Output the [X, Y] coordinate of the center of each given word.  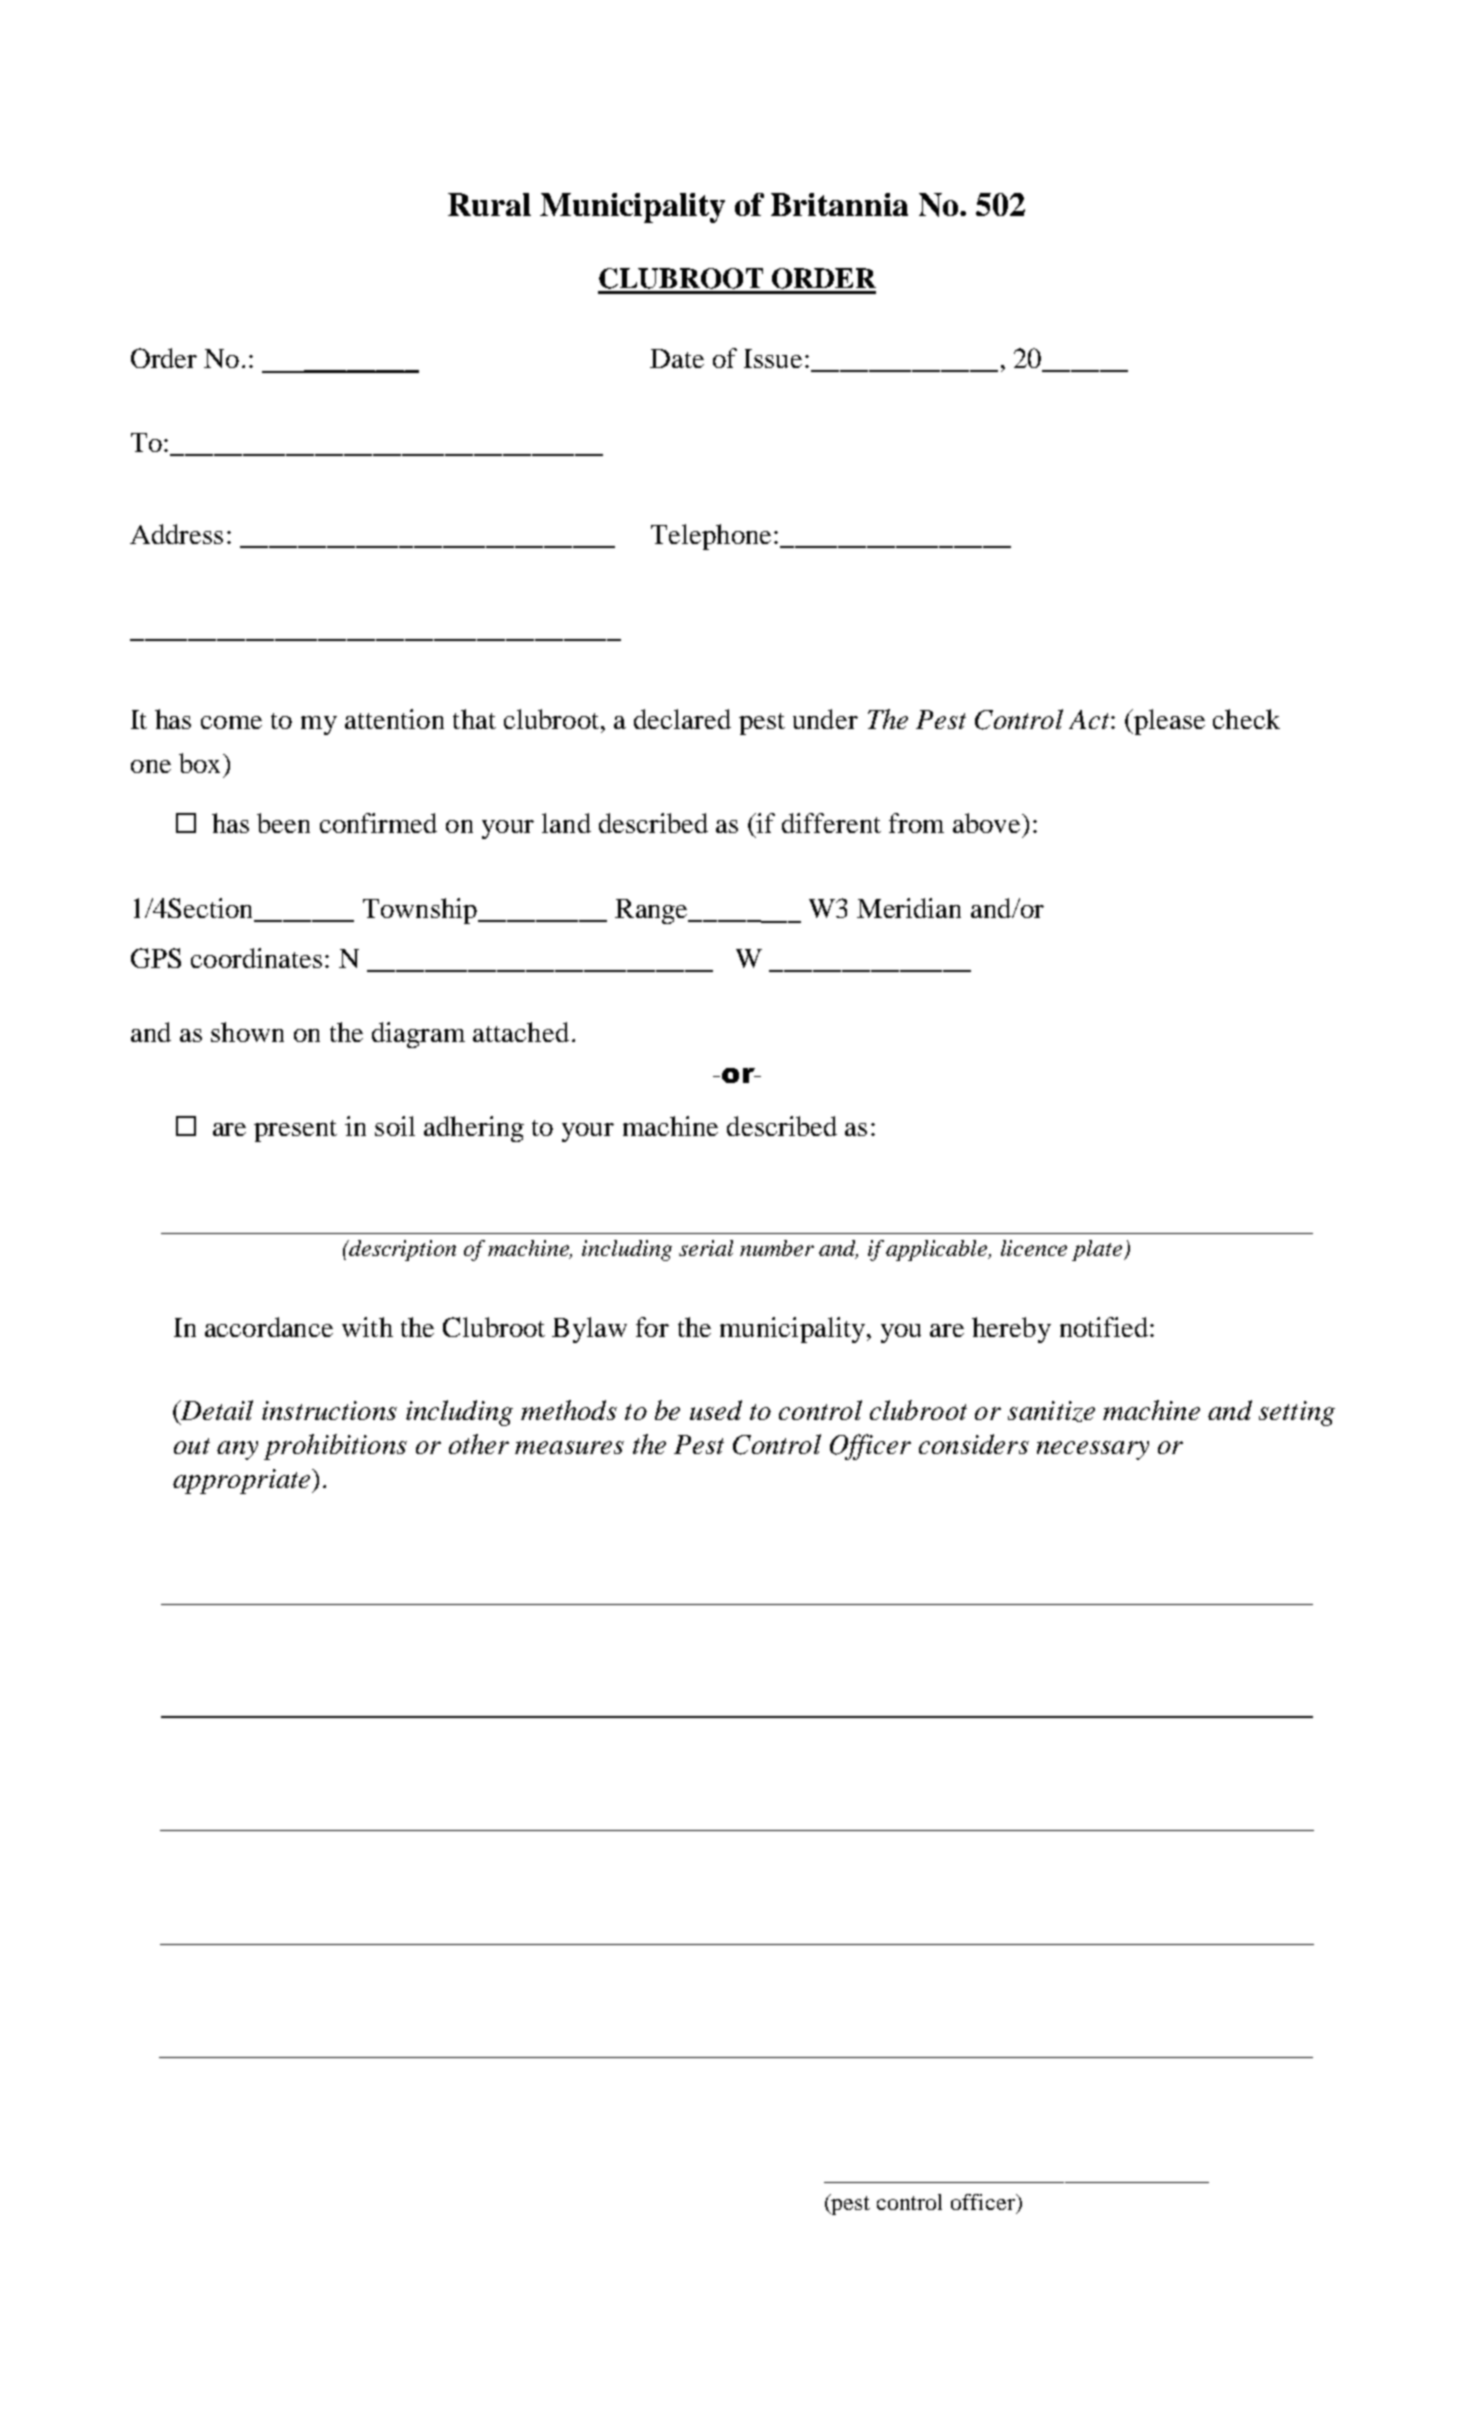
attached [521, 1032]
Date [677, 358]
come [231, 722]
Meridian [909, 908]
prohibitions [335, 1447]
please [1168, 722]
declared [682, 719]
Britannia [839, 204]
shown [247, 1032]
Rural [489, 204]
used [716, 1410]
